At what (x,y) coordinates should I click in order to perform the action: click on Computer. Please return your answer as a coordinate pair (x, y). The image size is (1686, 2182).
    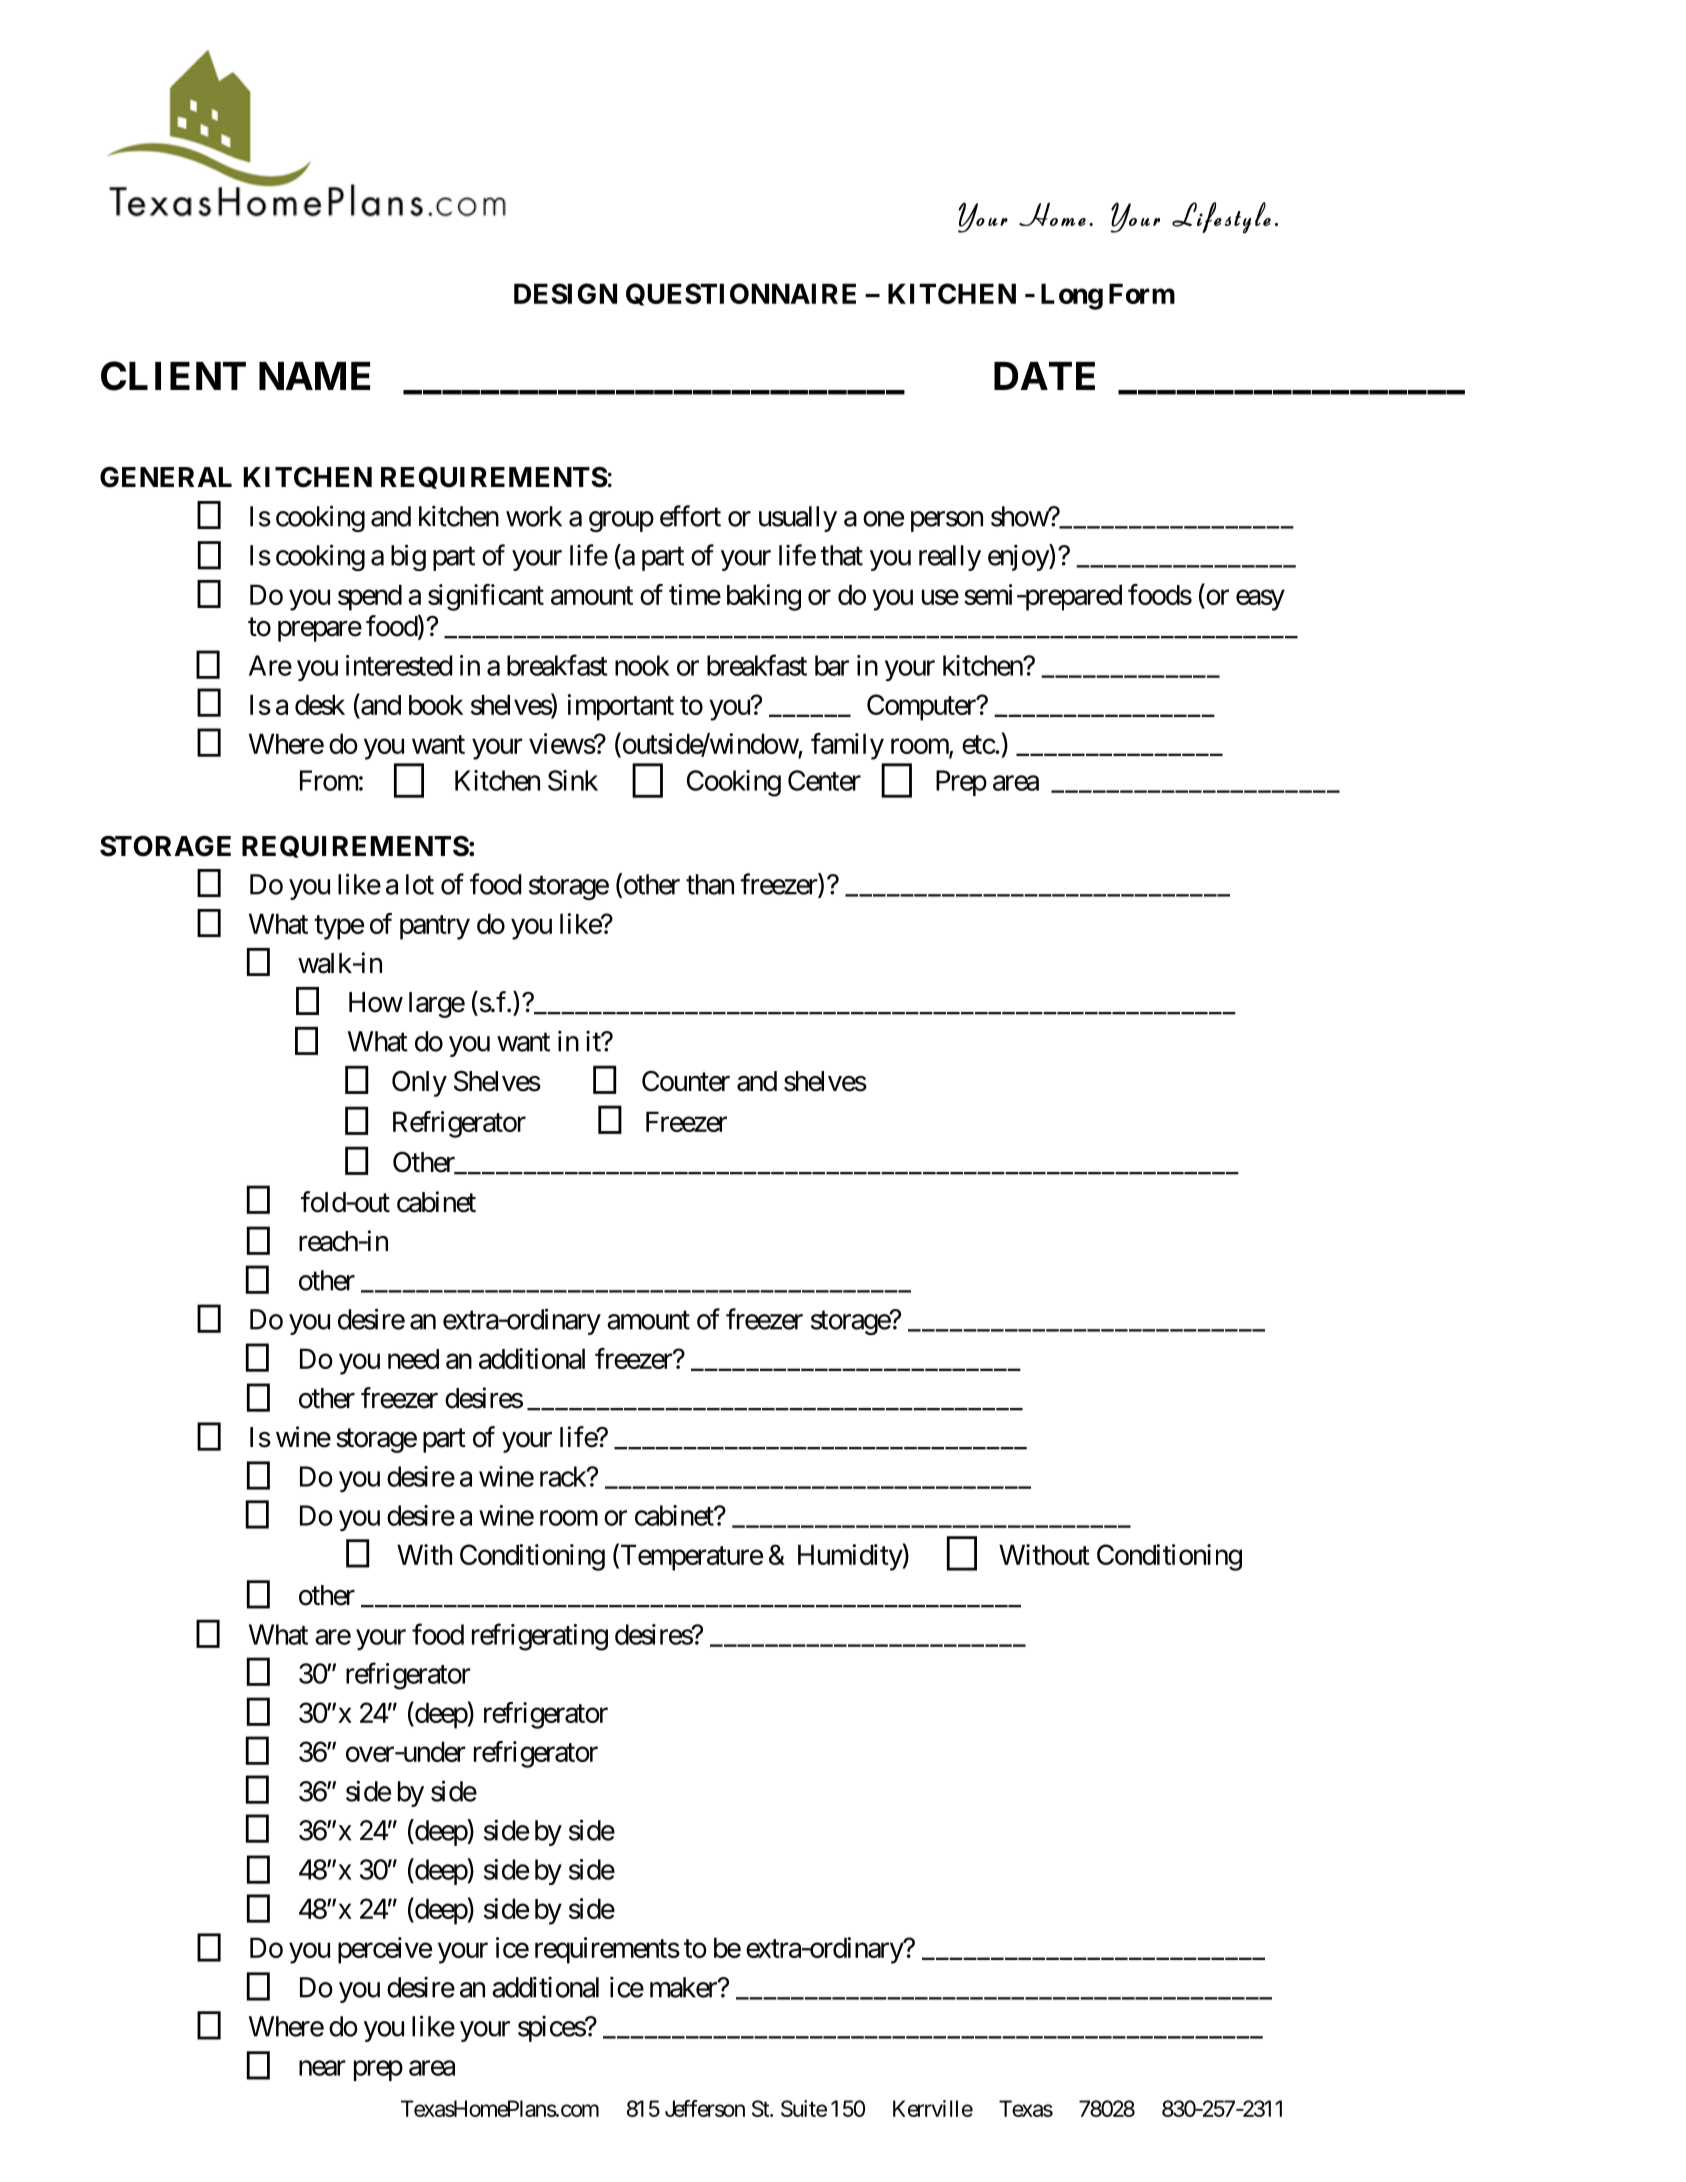
    Looking at the image, I should click on (922, 707).
